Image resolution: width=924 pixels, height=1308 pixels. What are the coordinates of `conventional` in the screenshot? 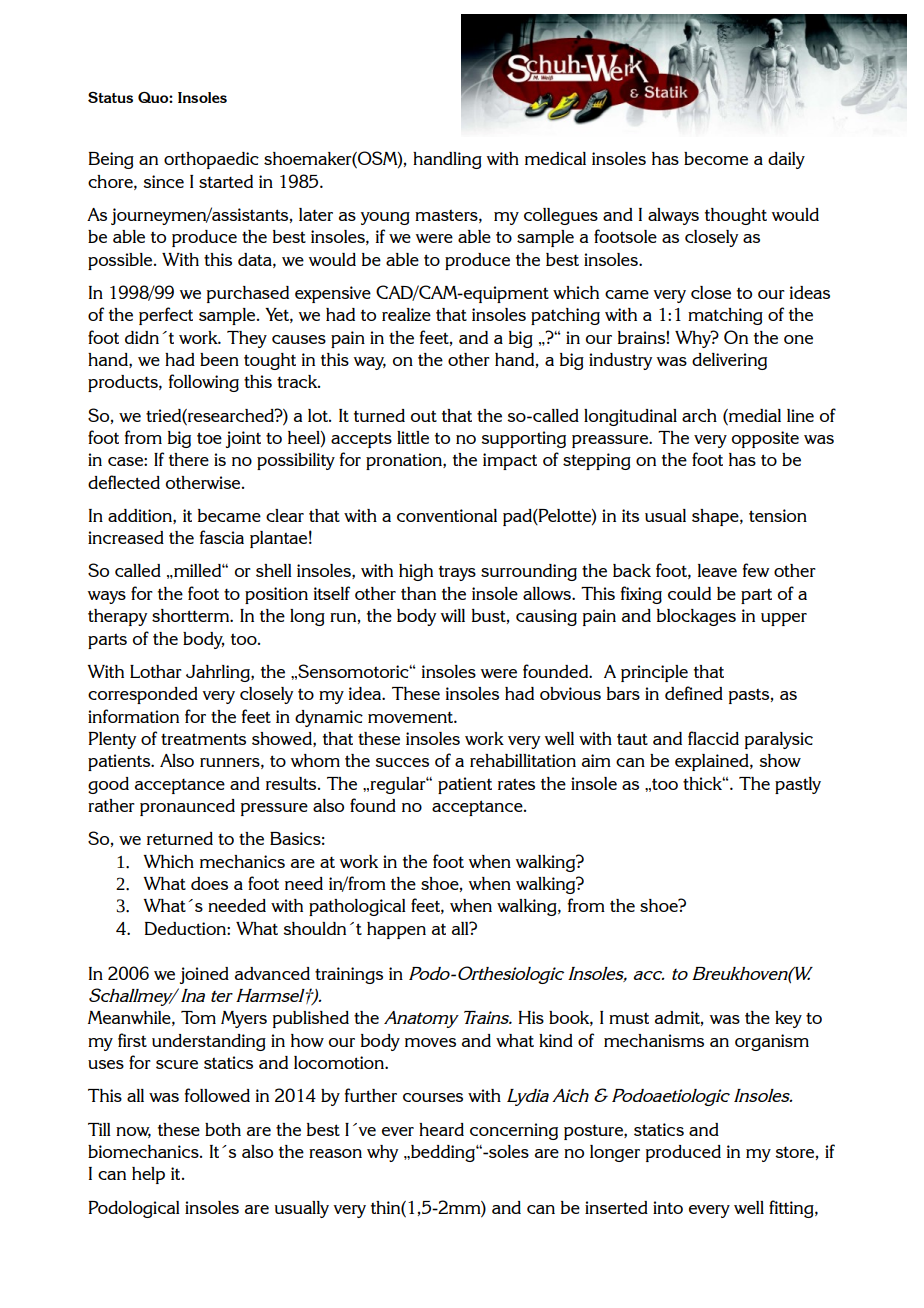 It's located at (447, 515).
